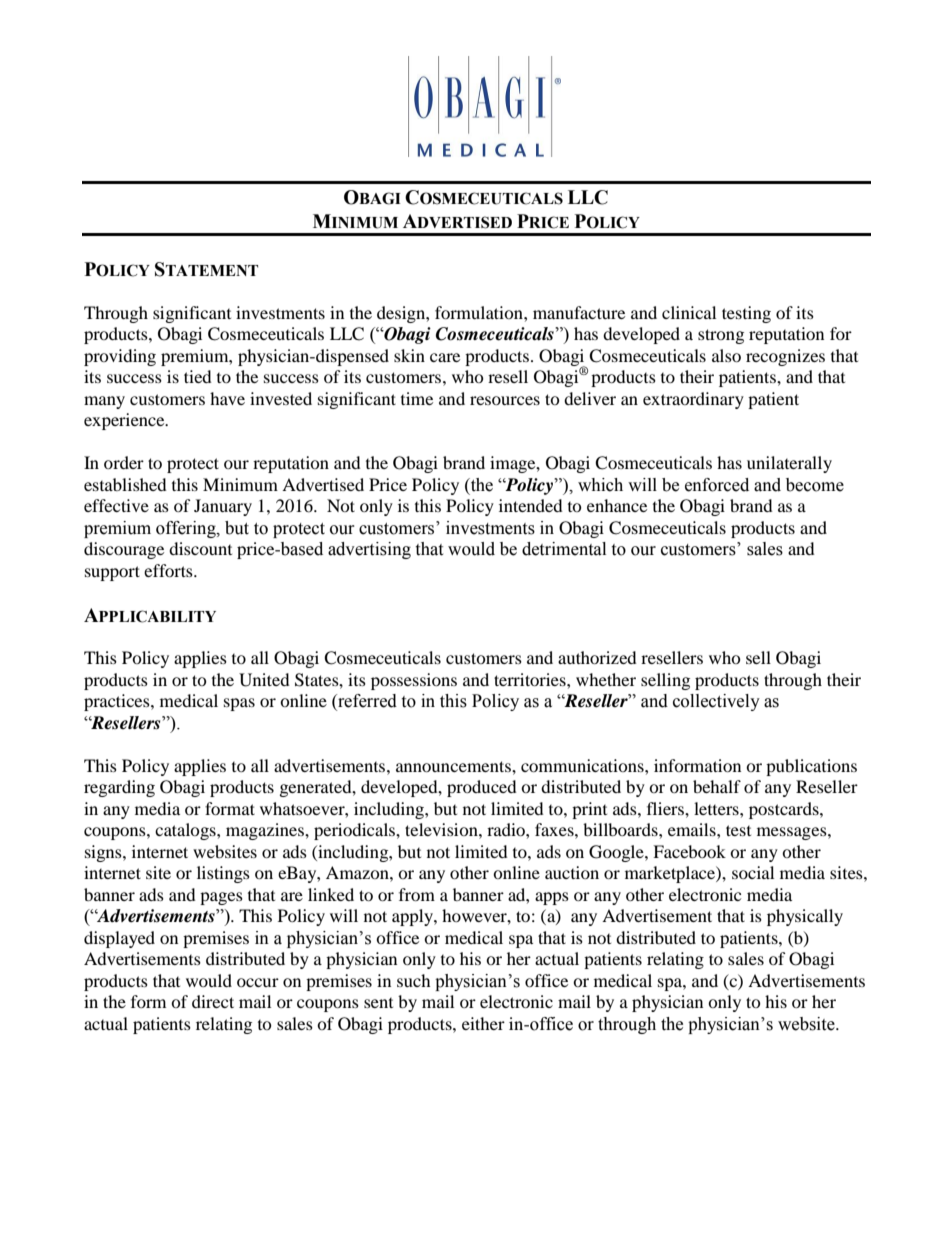  I want to click on care, so click(445, 357).
